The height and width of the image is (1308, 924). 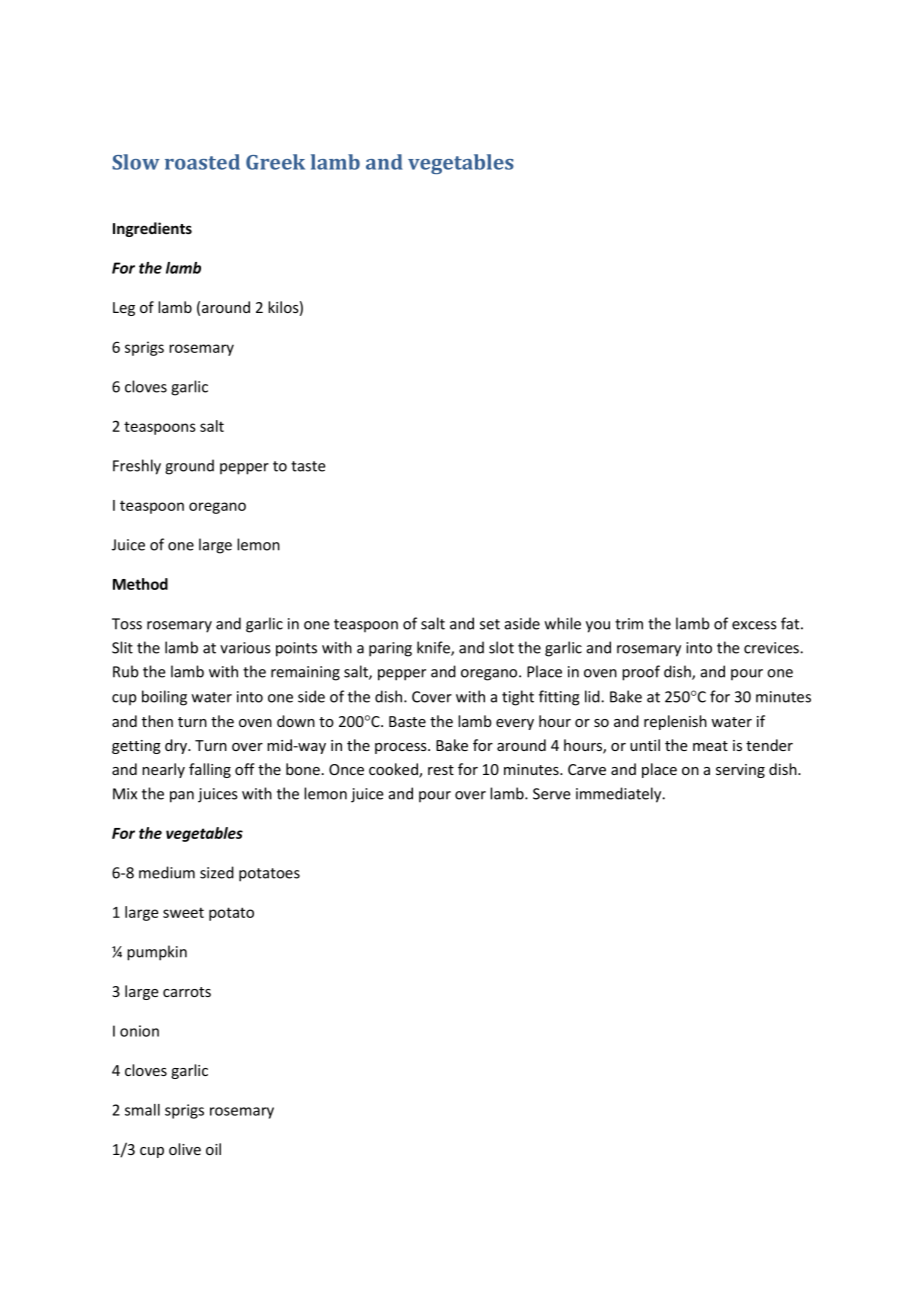 I want to click on small, so click(x=142, y=1110).
